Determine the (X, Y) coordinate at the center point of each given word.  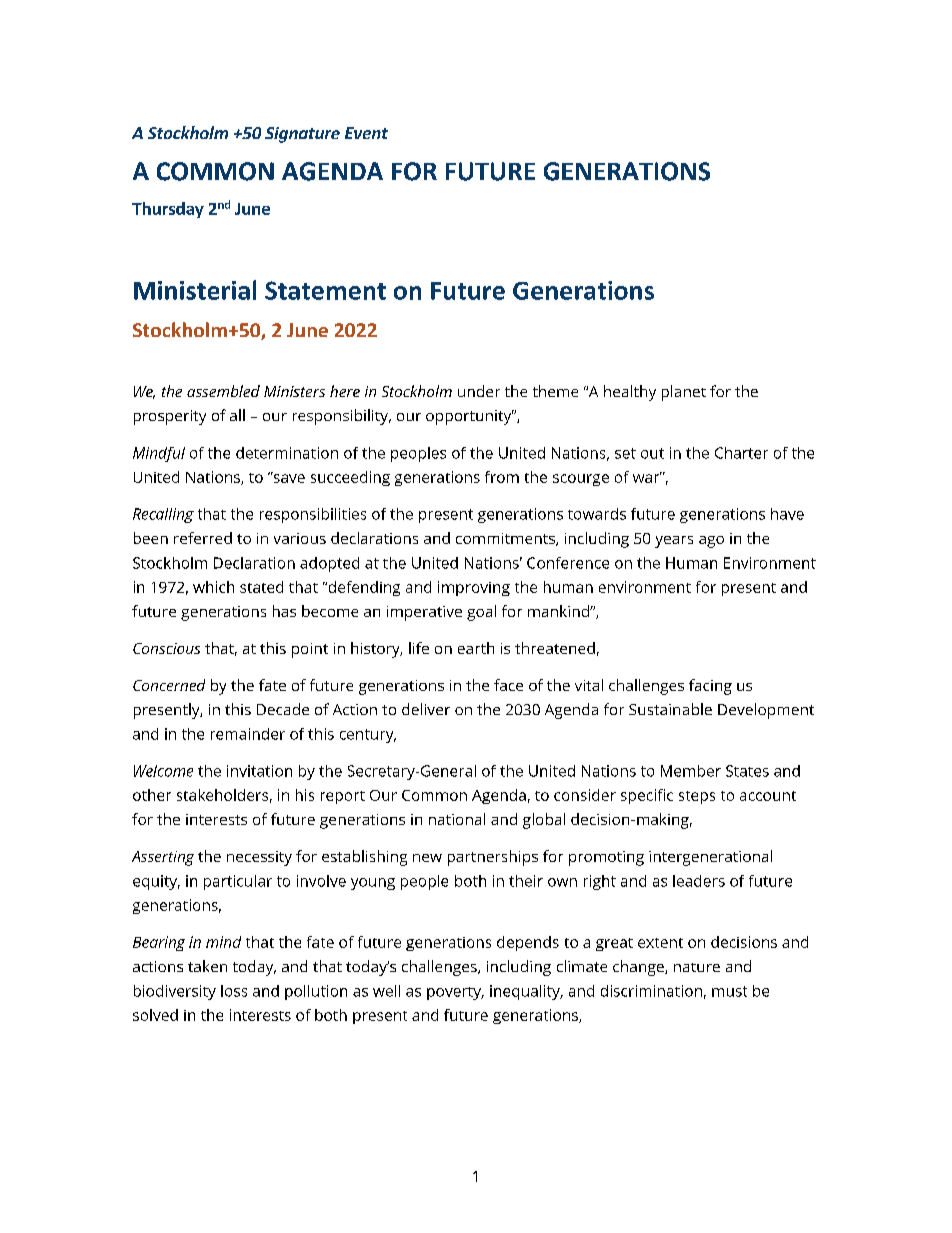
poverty (455, 993)
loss (234, 991)
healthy (630, 393)
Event (366, 133)
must (729, 991)
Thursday (168, 210)
